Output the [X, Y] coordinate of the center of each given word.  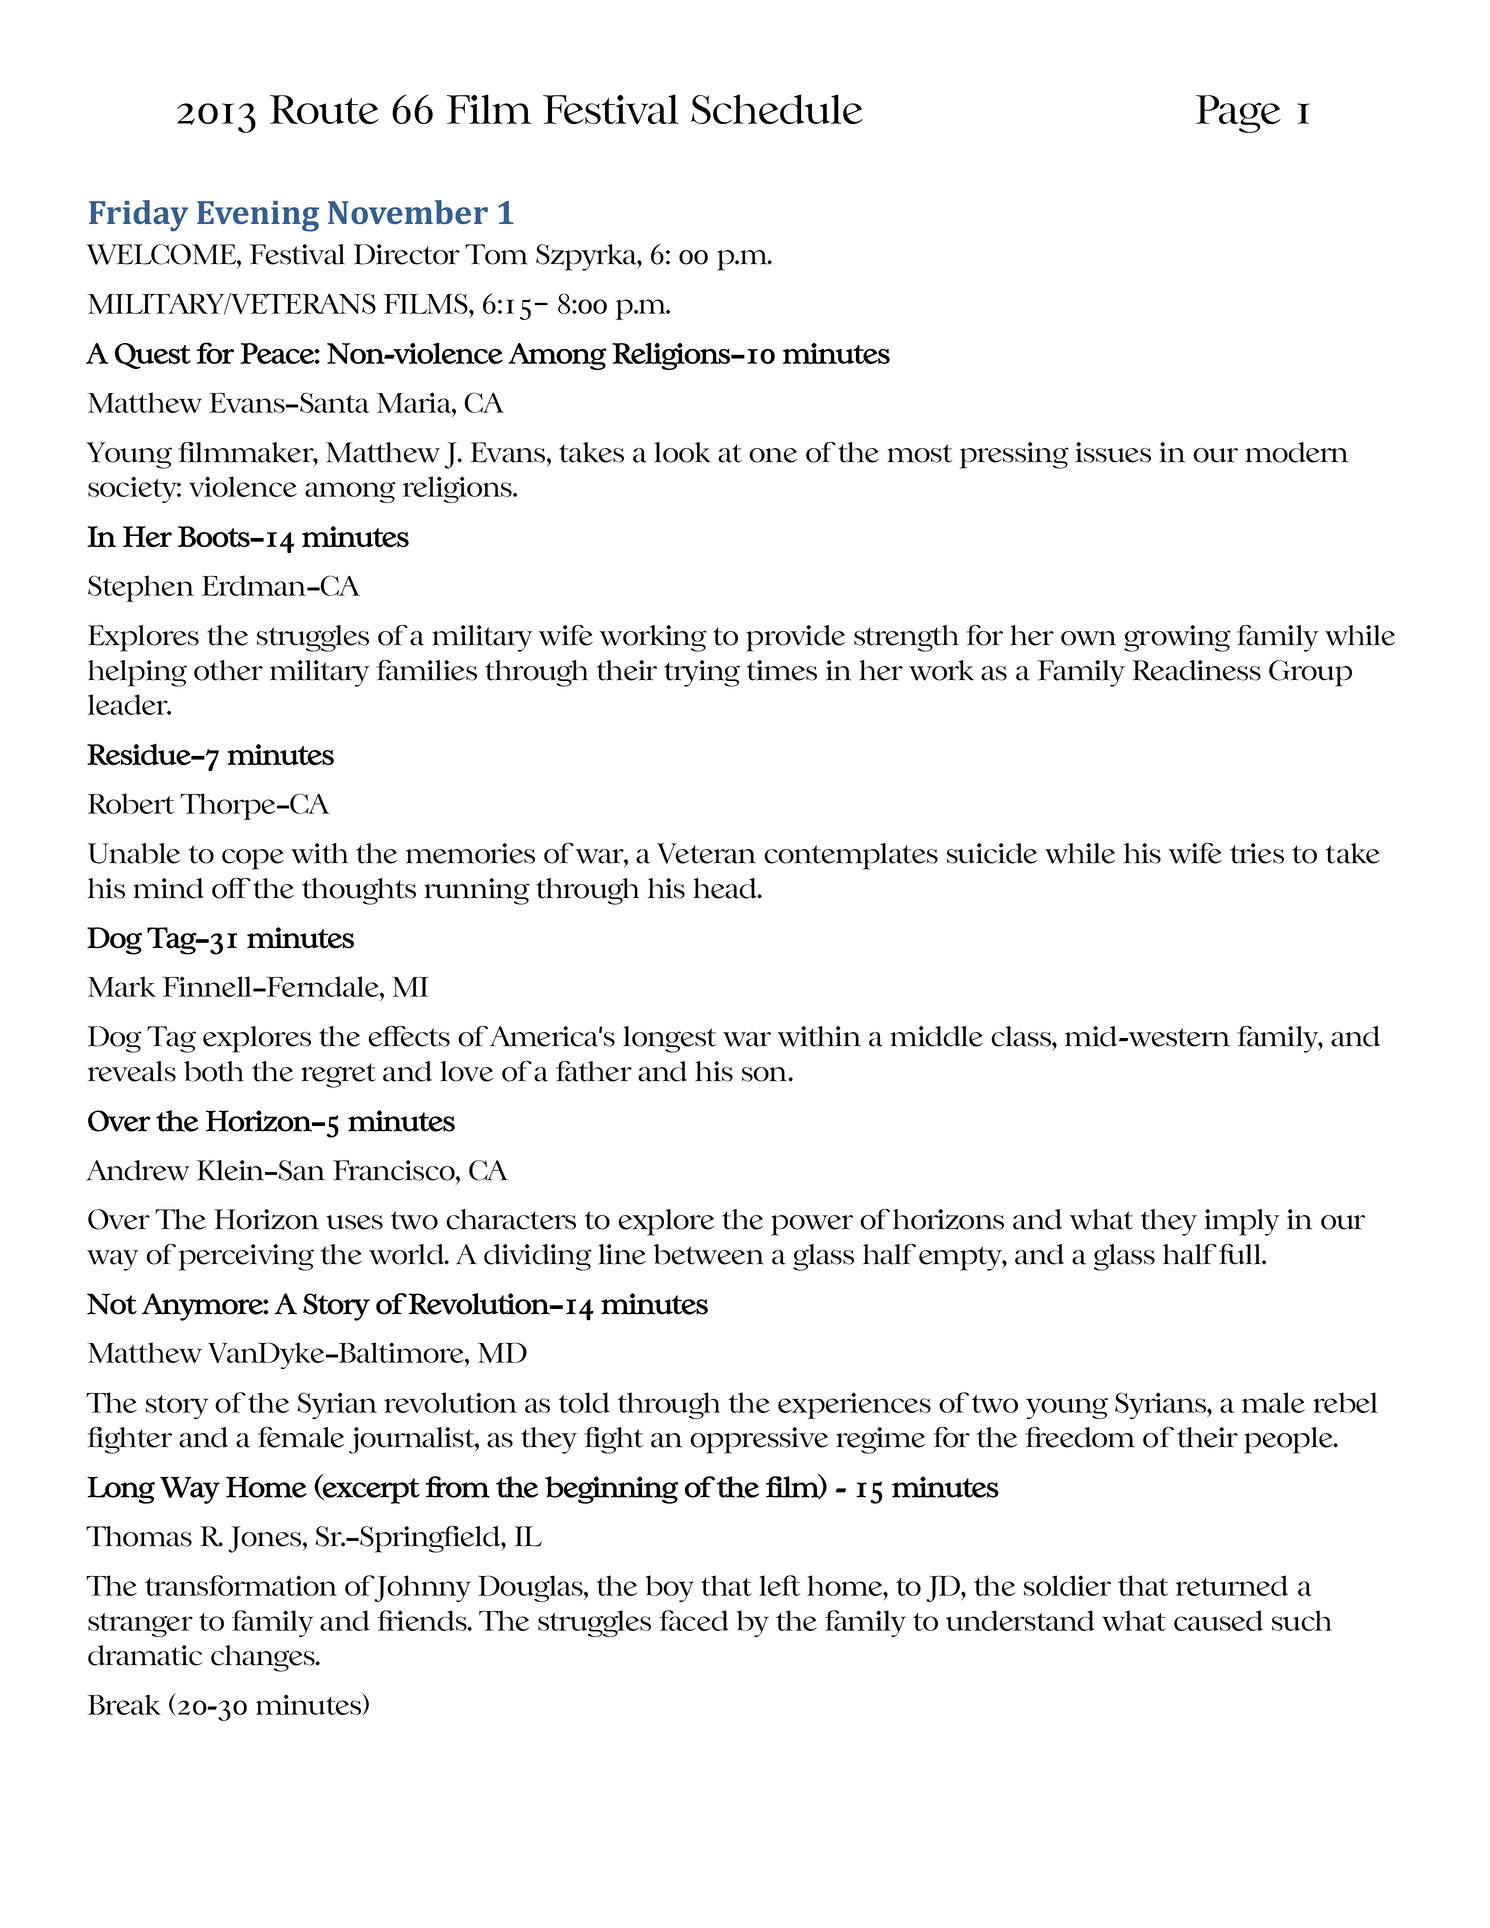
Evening [258, 216]
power [812, 1225]
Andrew [138, 1170]
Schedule [777, 109]
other [228, 670]
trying [702, 673]
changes [264, 1658]
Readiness [1196, 670]
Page [1238, 114]
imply [1242, 1222]
